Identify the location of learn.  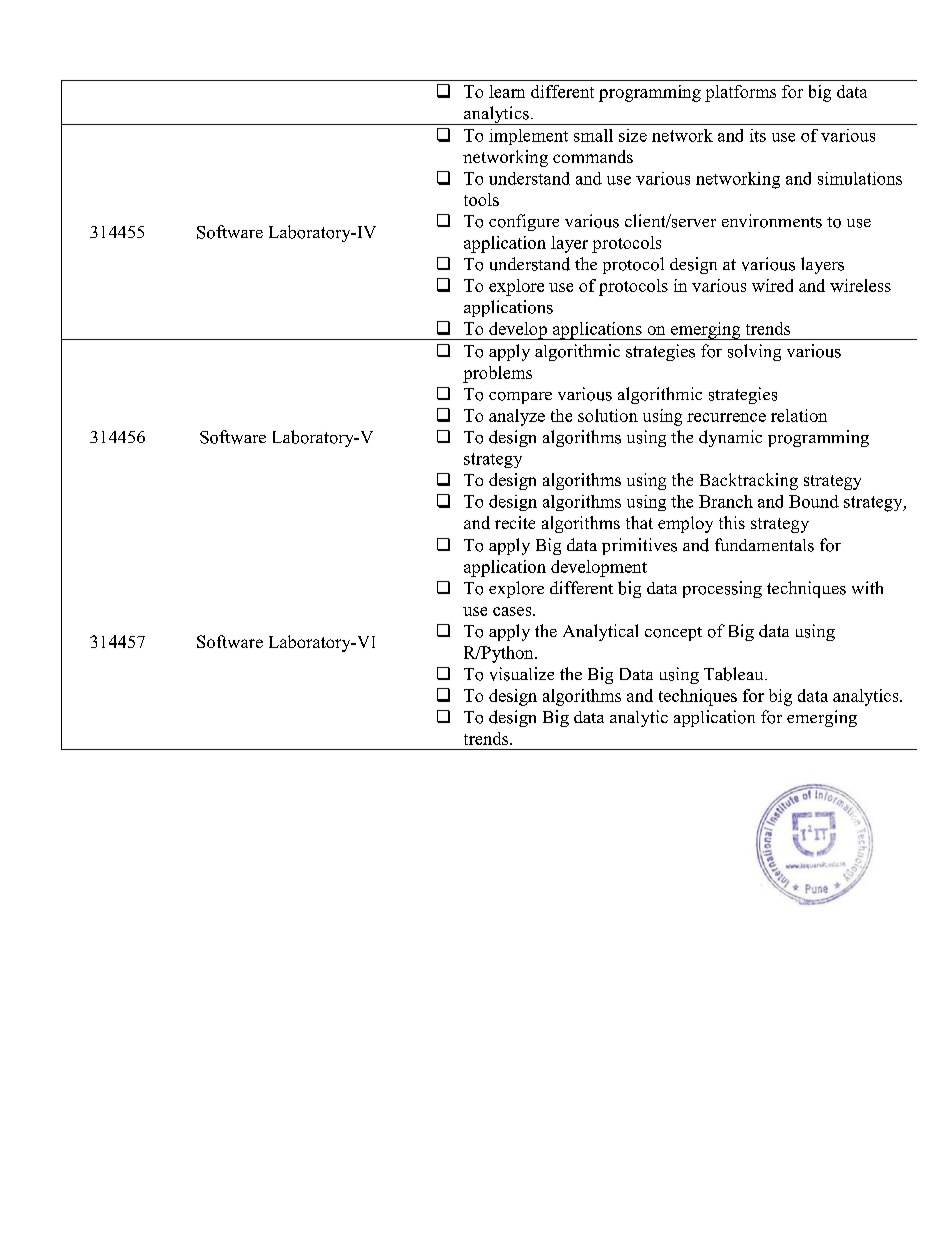
(507, 91).
